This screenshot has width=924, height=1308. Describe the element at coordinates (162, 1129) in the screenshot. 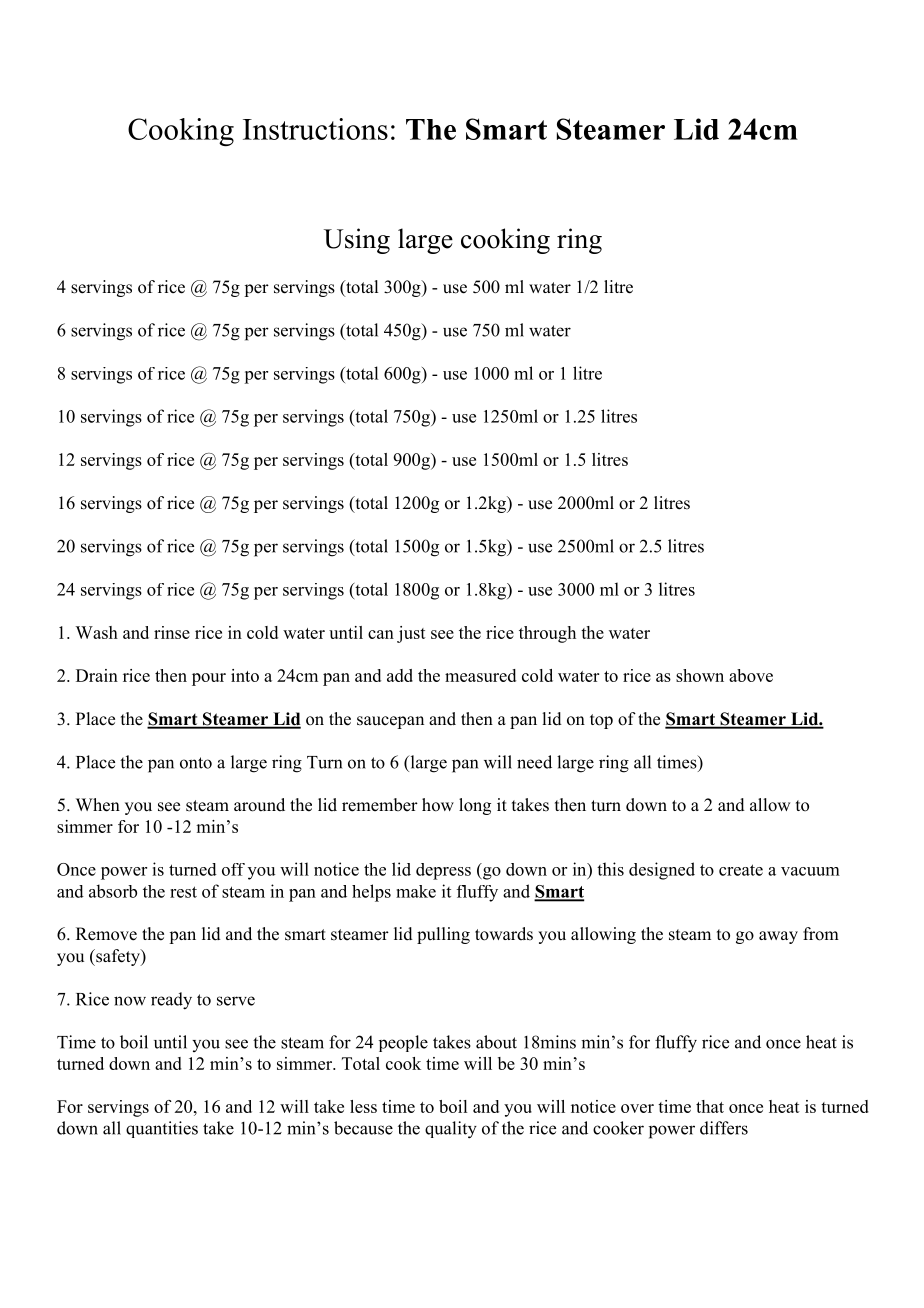

I see `quantities` at that location.
